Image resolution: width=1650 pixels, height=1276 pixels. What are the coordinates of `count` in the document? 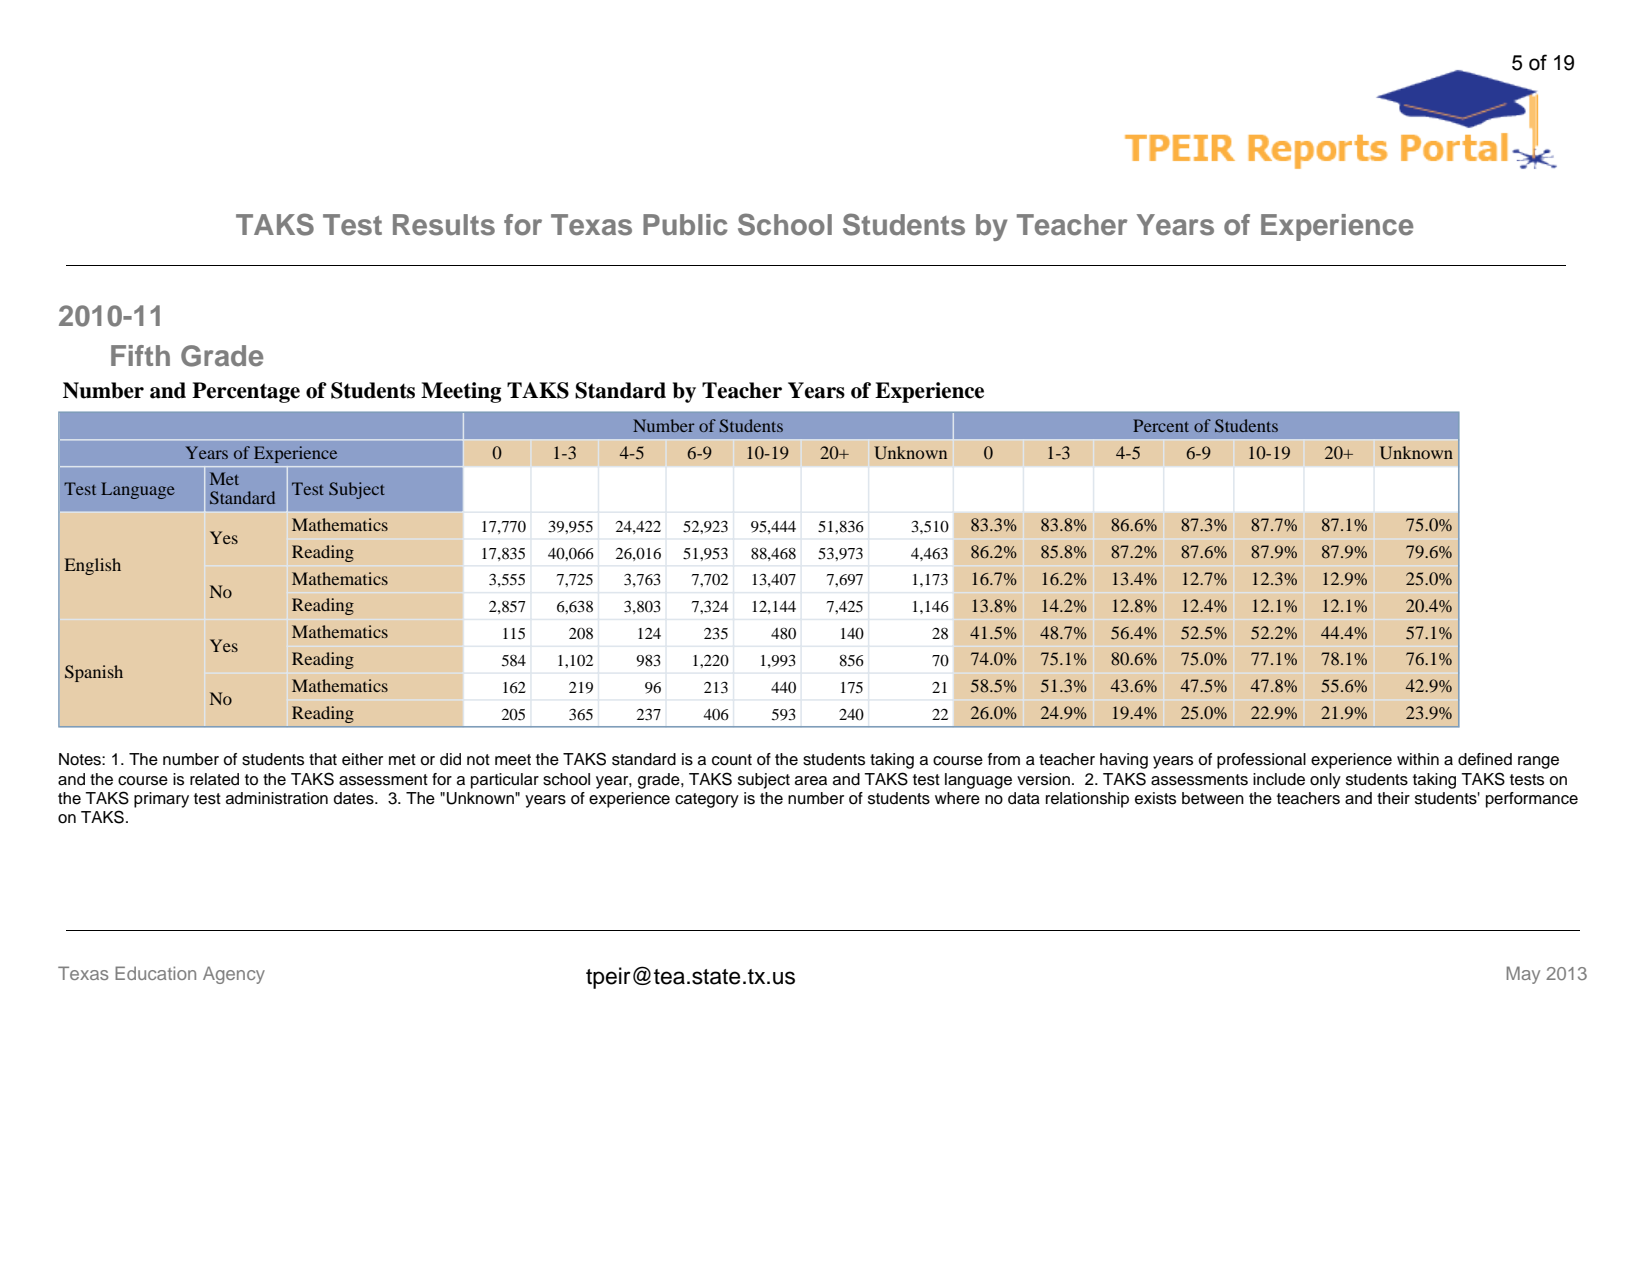 It's located at (732, 760).
